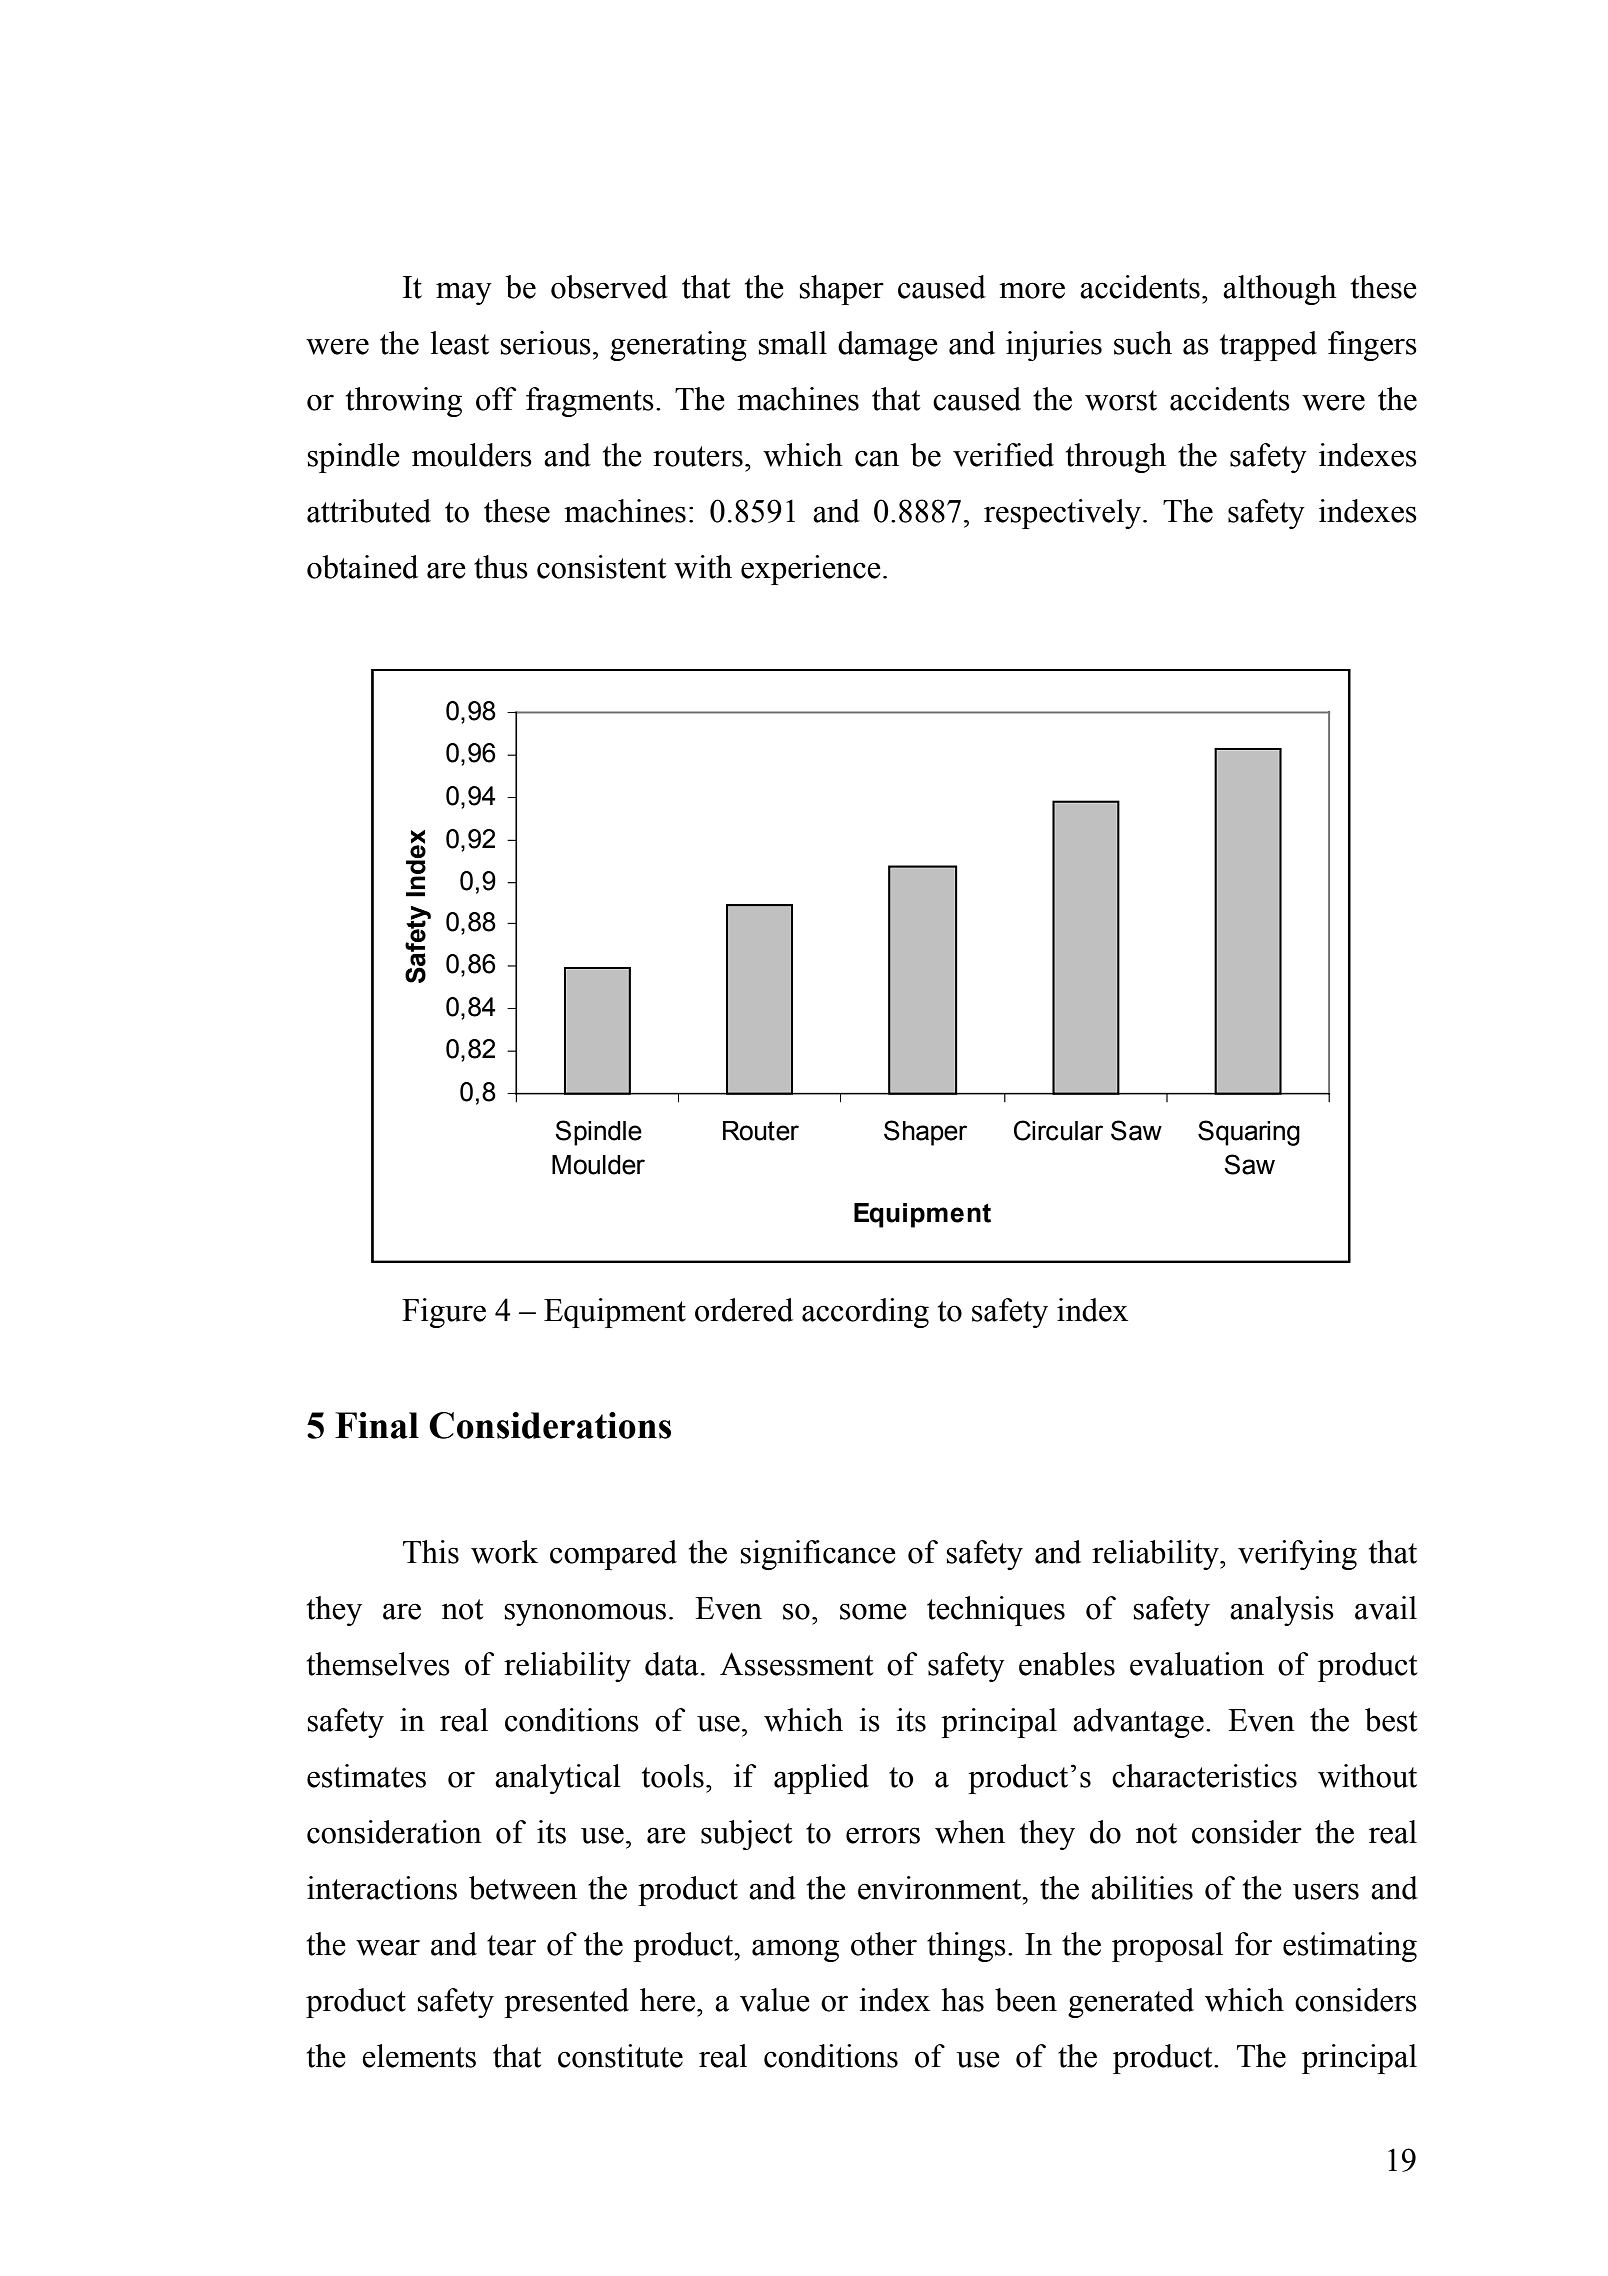 The width and height of the screenshot is (1608, 2276). What do you see at coordinates (460, 343) in the screenshot?
I see `least` at bounding box center [460, 343].
